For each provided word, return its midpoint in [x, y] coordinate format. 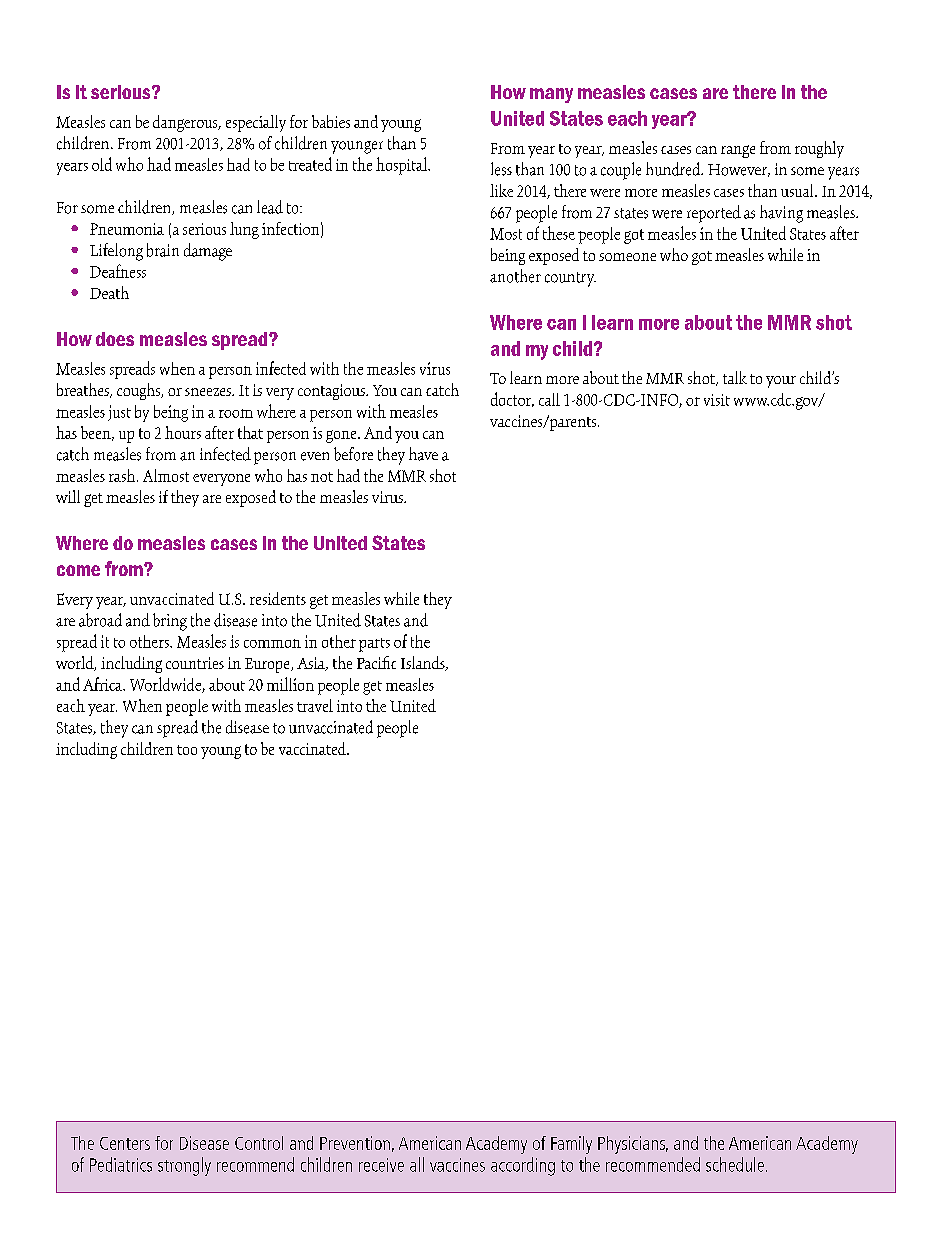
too [187, 750]
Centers [125, 1143]
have [423, 454]
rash [123, 475]
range [738, 151]
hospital [402, 166]
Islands [424, 663]
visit [717, 400]
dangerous [186, 123]
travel [315, 705]
